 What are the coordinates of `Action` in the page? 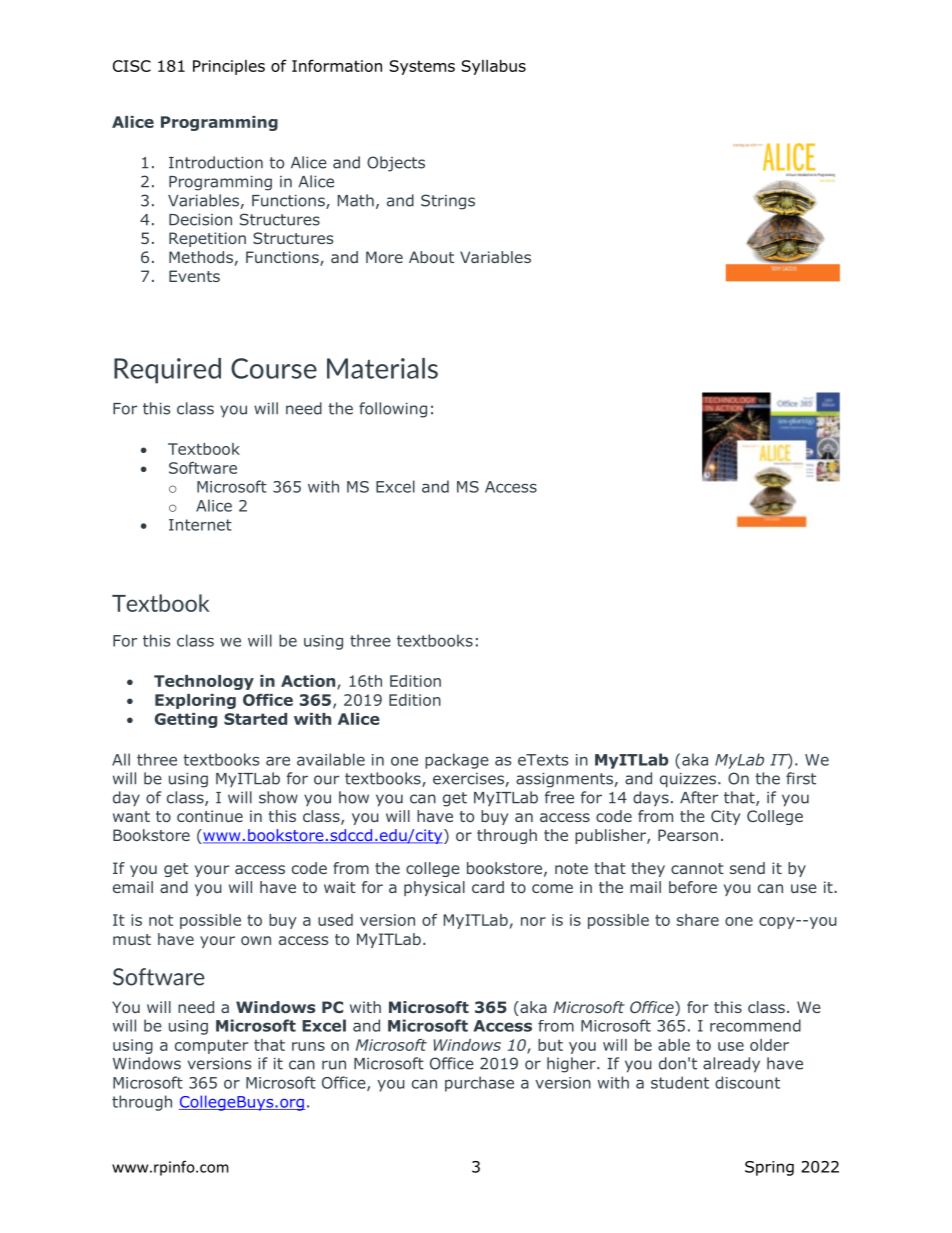 It's located at (309, 682).
